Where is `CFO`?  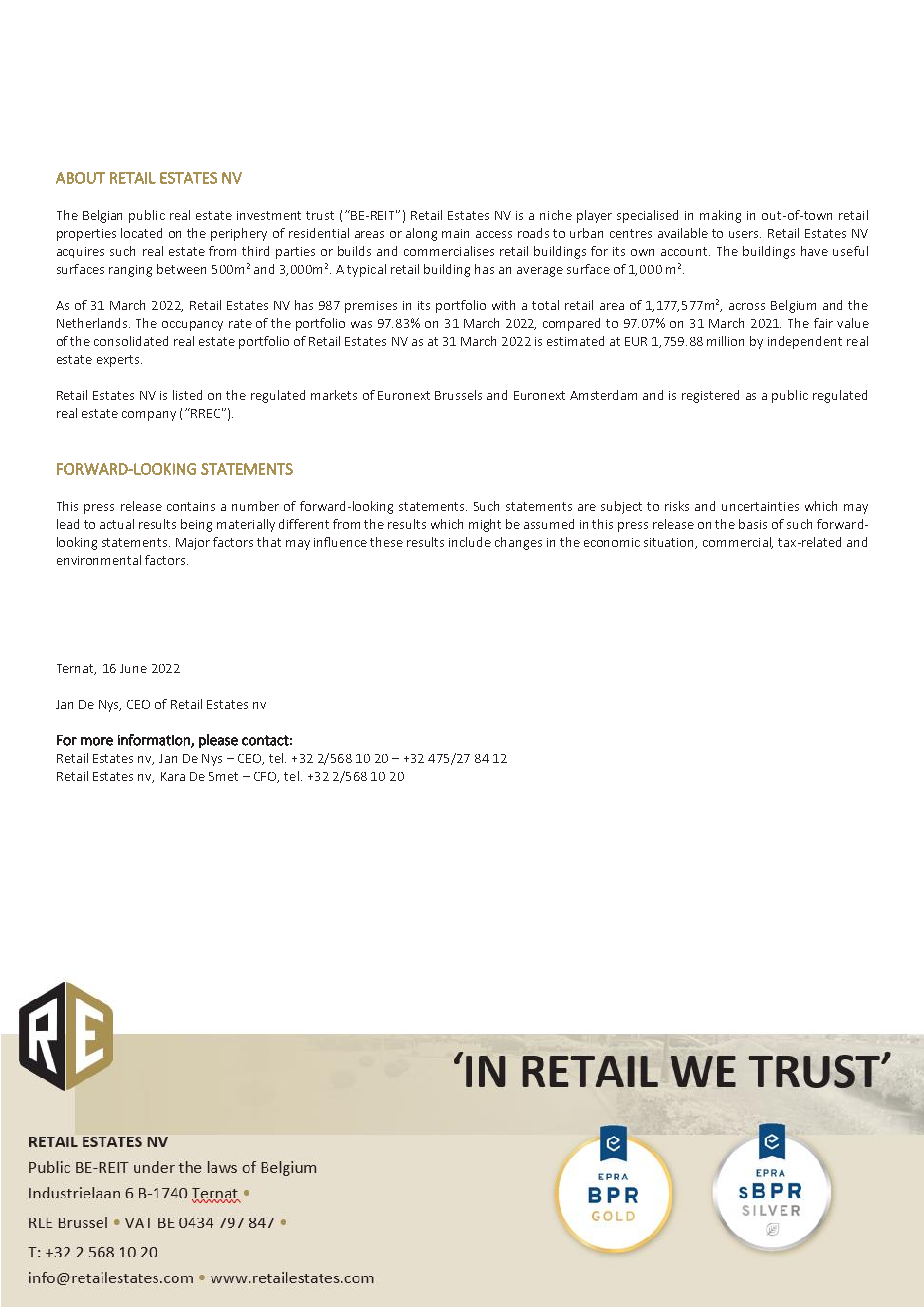 CFO is located at coordinates (266, 777).
